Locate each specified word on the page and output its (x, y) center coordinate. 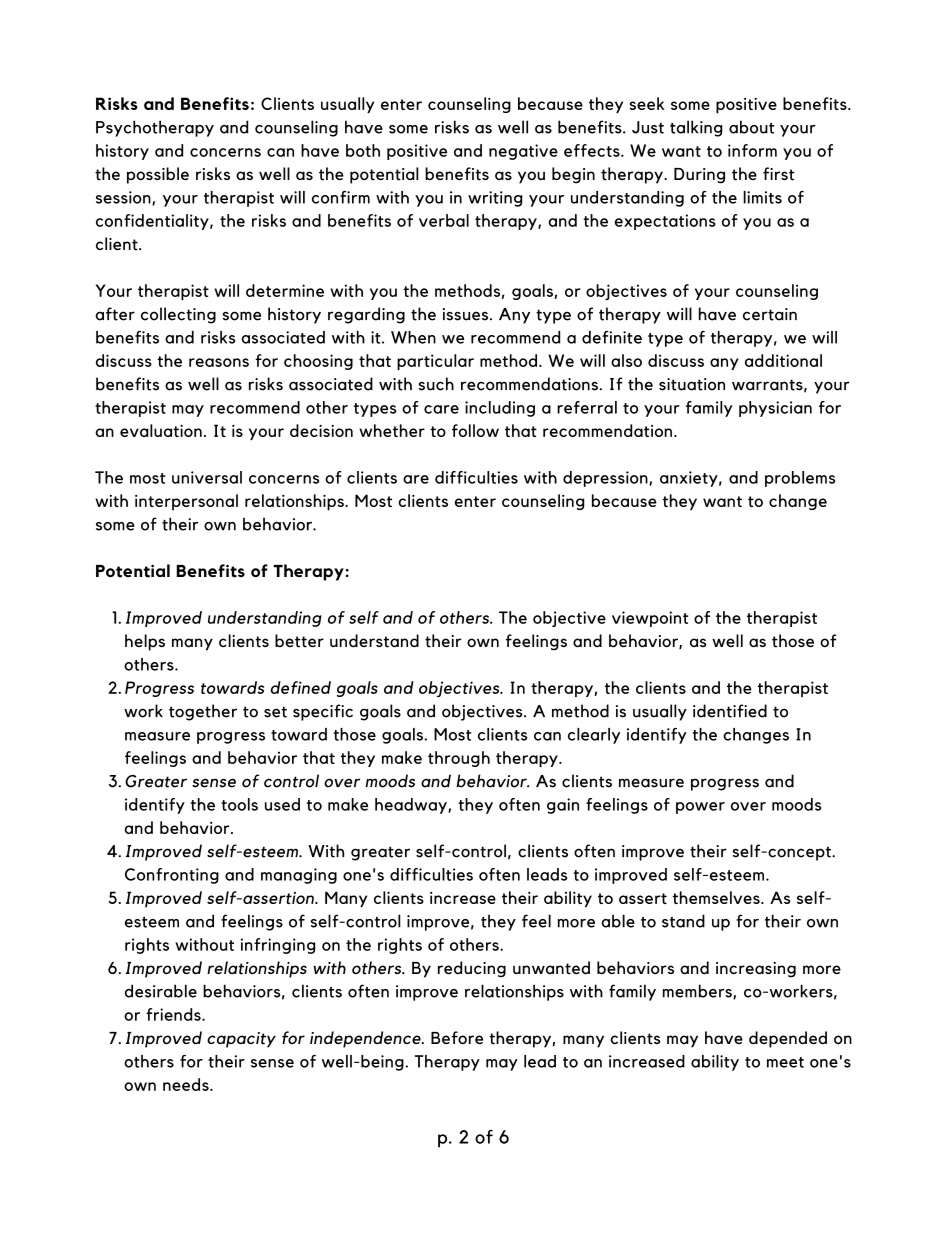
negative (523, 152)
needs (187, 1084)
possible (158, 175)
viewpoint (650, 619)
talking (696, 128)
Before (457, 1037)
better (299, 641)
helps (145, 642)
